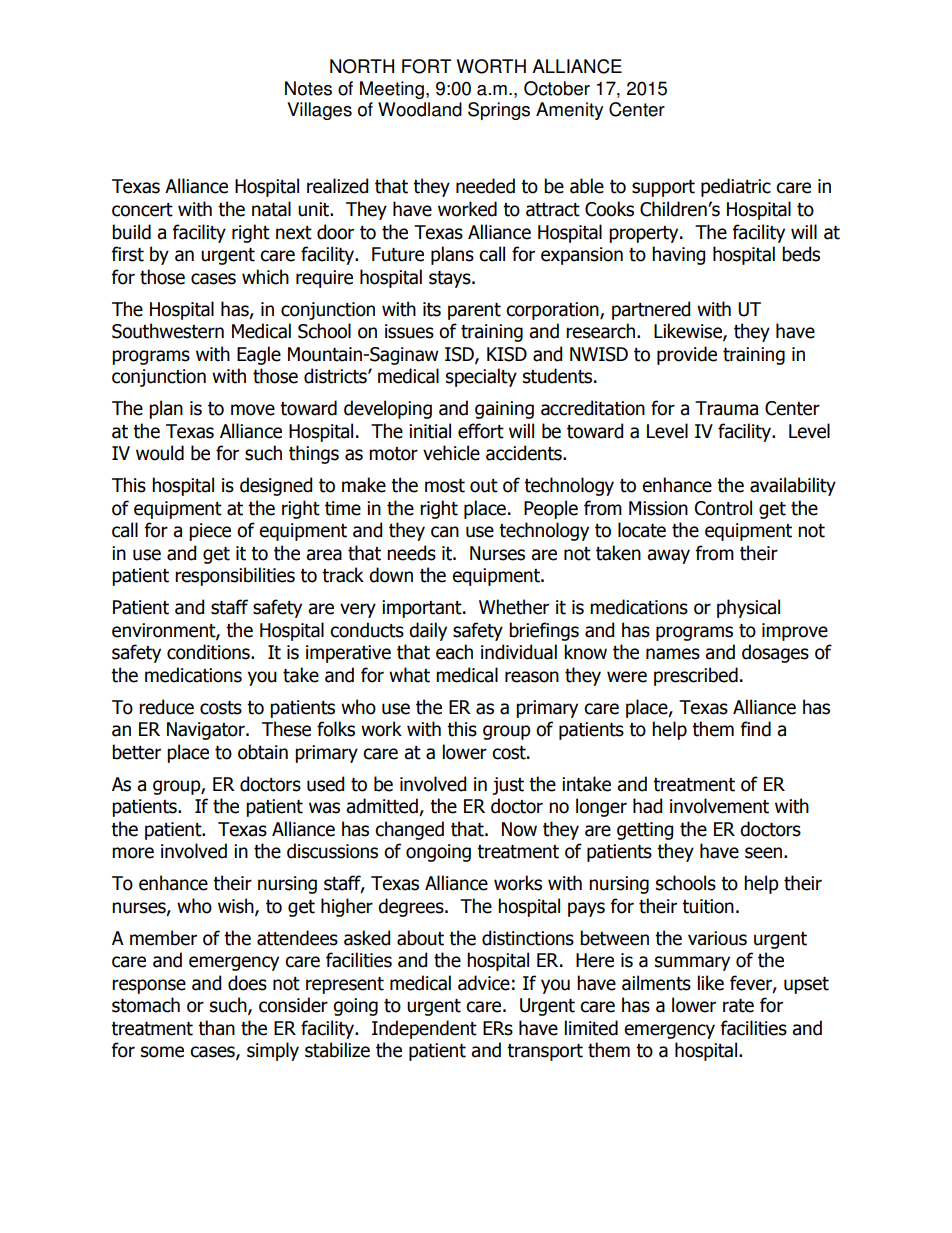 The image size is (952, 1233). Describe the element at coordinates (308, 88) in the screenshot. I see `Notes` at that location.
